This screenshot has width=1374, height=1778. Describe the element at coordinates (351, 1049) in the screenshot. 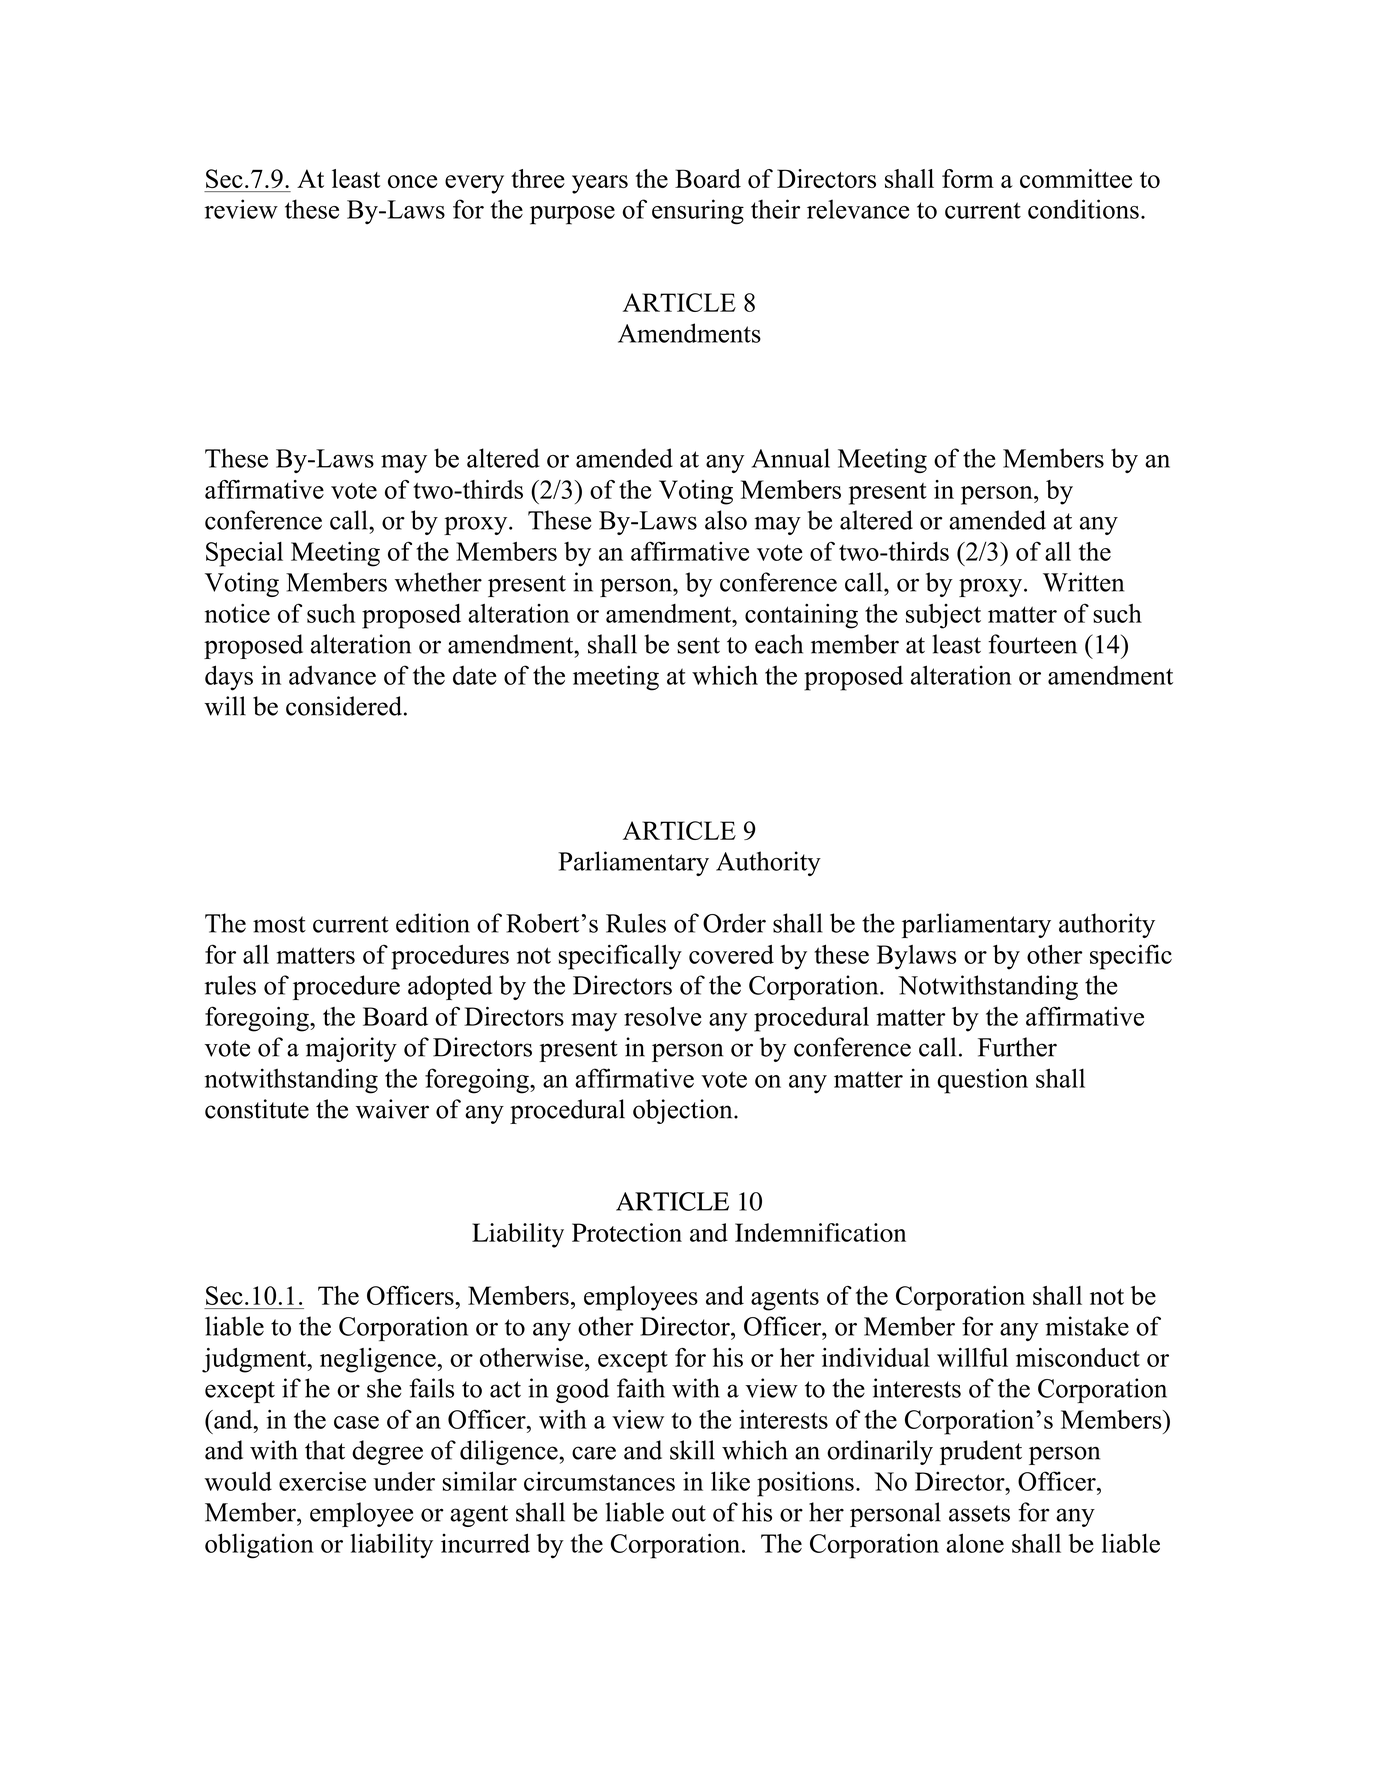

I see `majority` at that location.
